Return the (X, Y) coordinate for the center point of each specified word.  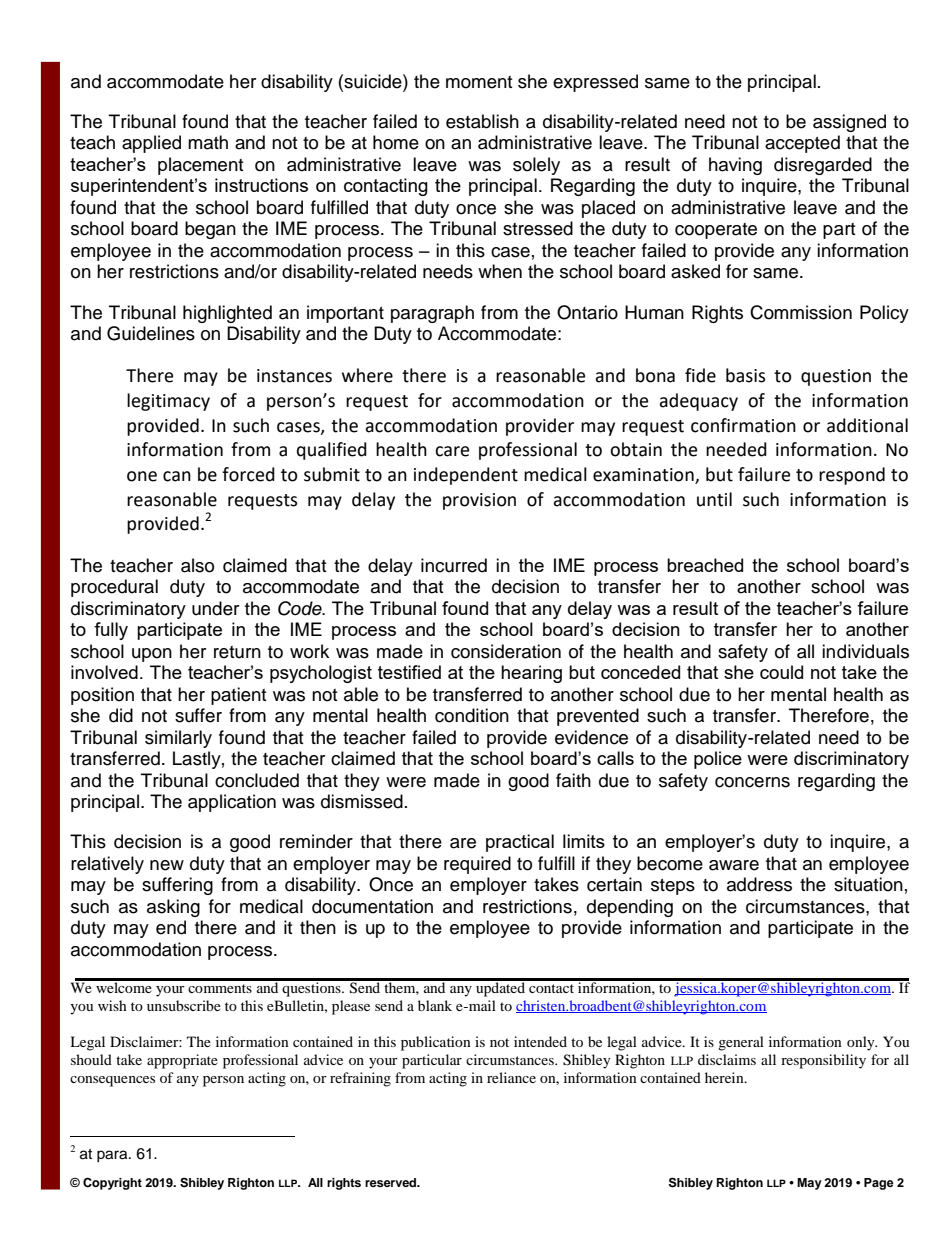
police (718, 760)
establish (482, 121)
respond (852, 476)
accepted (802, 144)
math (208, 142)
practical (520, 843)
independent (466, 476)
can (177, 476)
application (232, 803)
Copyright (112, 1183)
